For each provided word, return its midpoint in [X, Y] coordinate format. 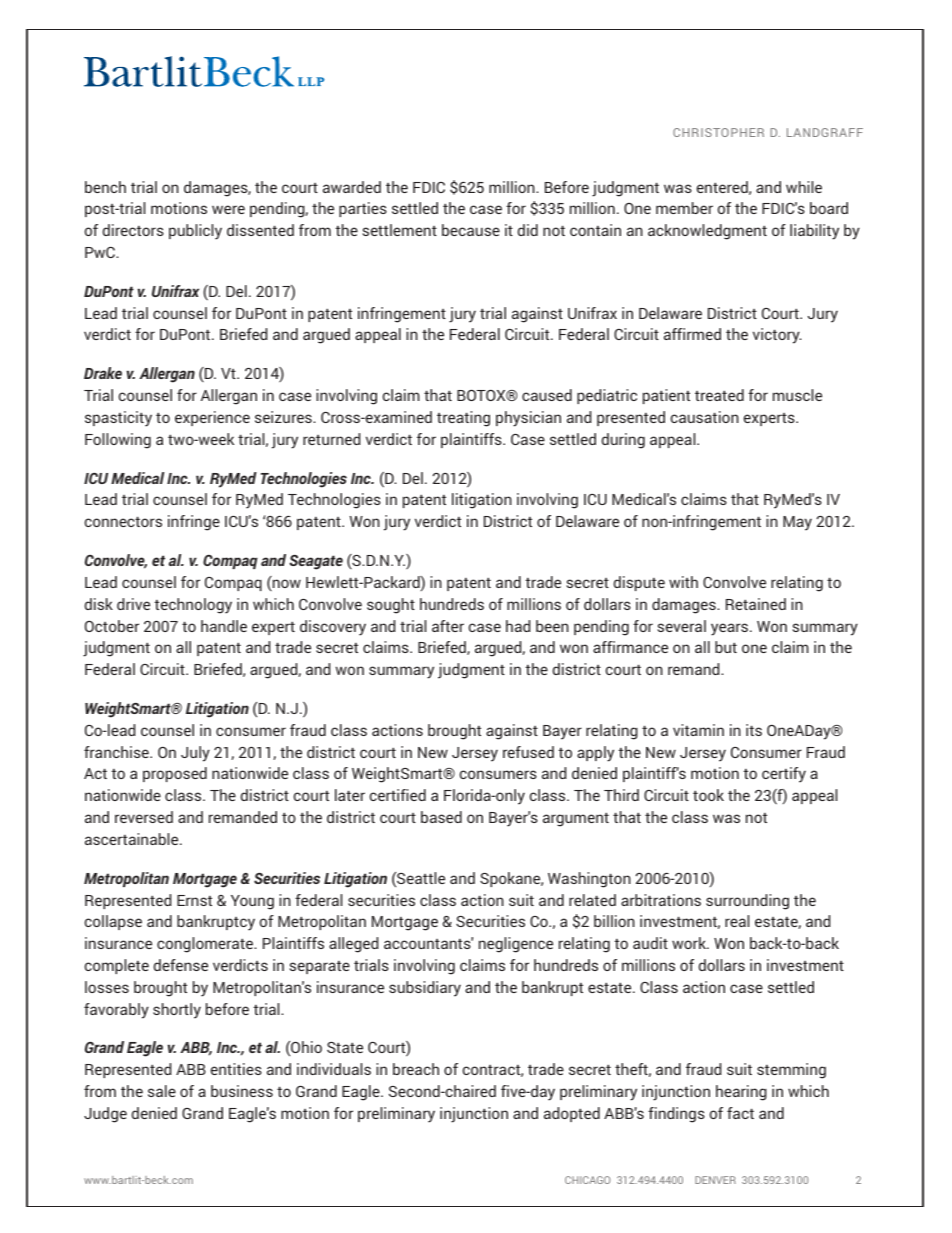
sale [162, 1091]
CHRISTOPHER [718, 132]
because [471, 230]
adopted [572, 1114]
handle [224, 626]
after [448, 626]
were [228, 209]
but [726, 647]
